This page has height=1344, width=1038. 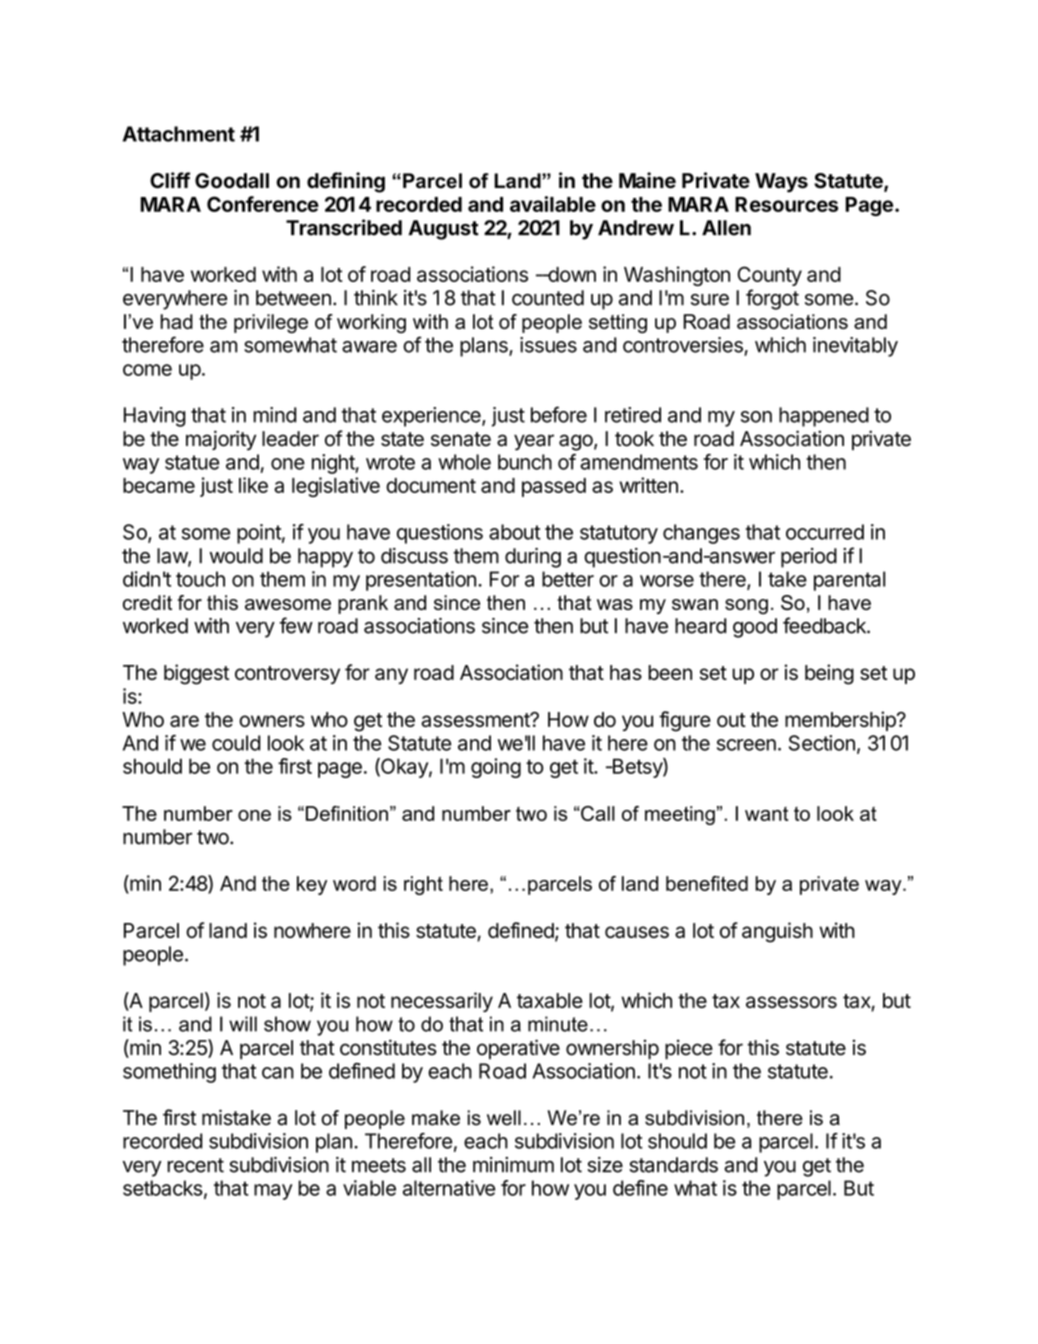 I want to click on anguish, so click(x=777, y=932).
